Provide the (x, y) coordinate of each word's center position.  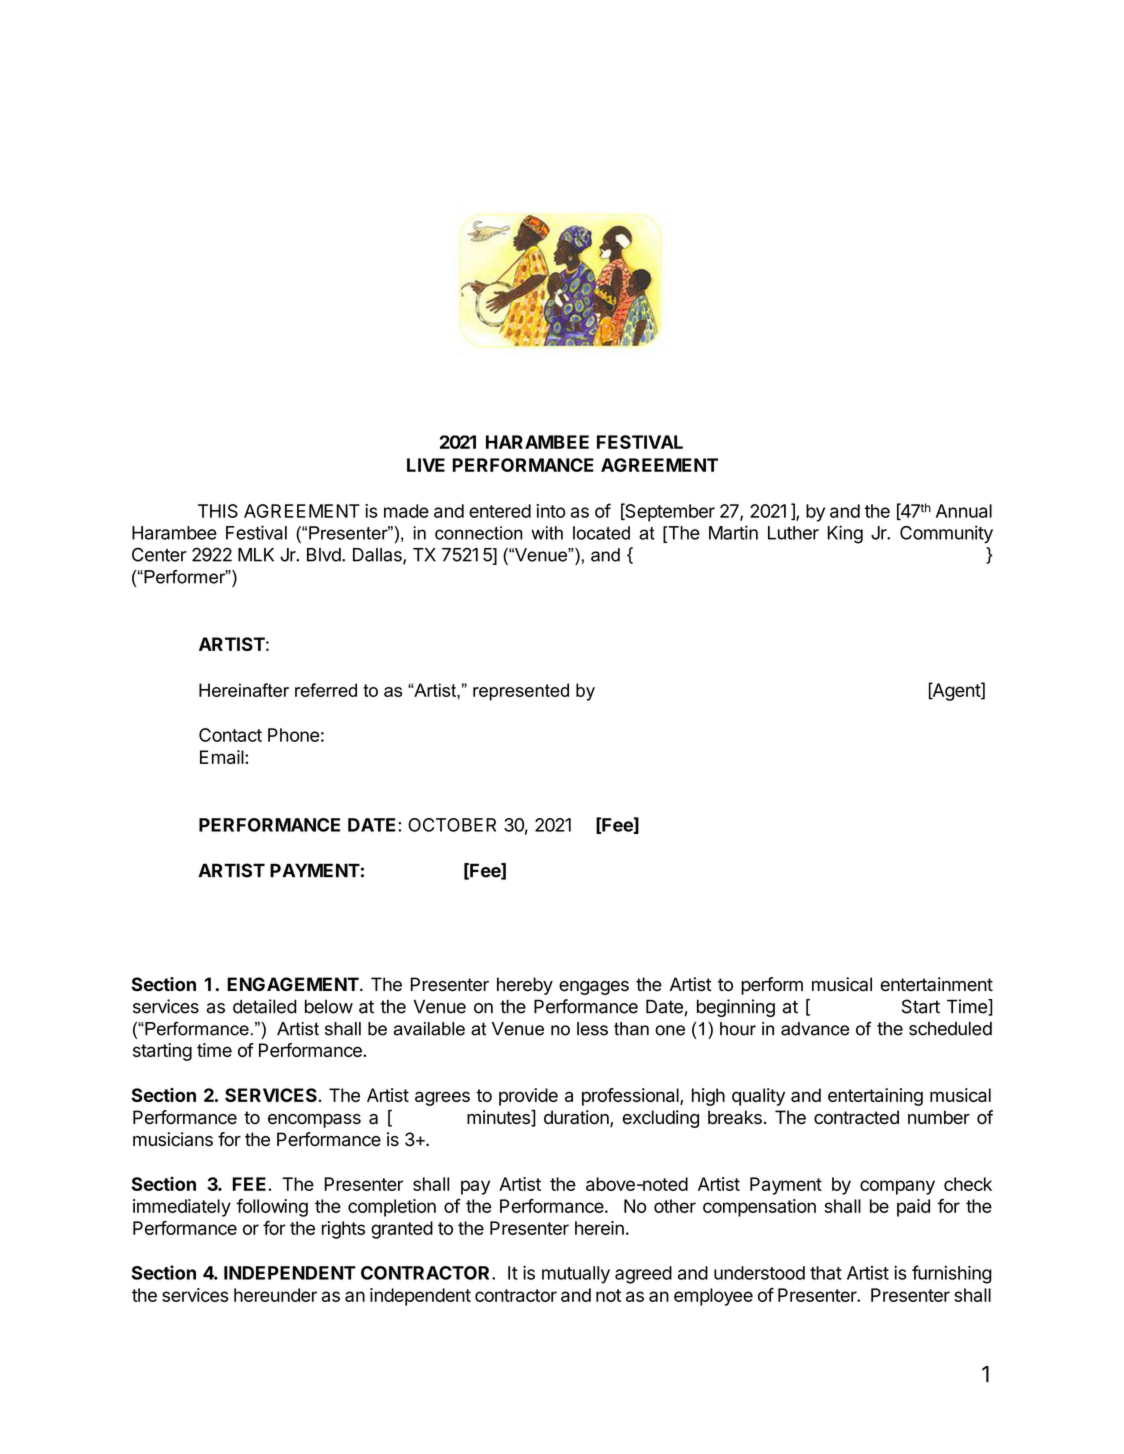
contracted (856, 1117)
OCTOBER (452, 825)
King (845, 534)
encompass (314, 1121)
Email (223, 757)
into (551, 511)
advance (815, 1029)
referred (326, 690)
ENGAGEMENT (294, 984)
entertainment (936, 984)
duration (577, 1118)
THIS (218, 511)
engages (594, 988)
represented (521, 692)
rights (343, 1230)
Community (946, 534)
